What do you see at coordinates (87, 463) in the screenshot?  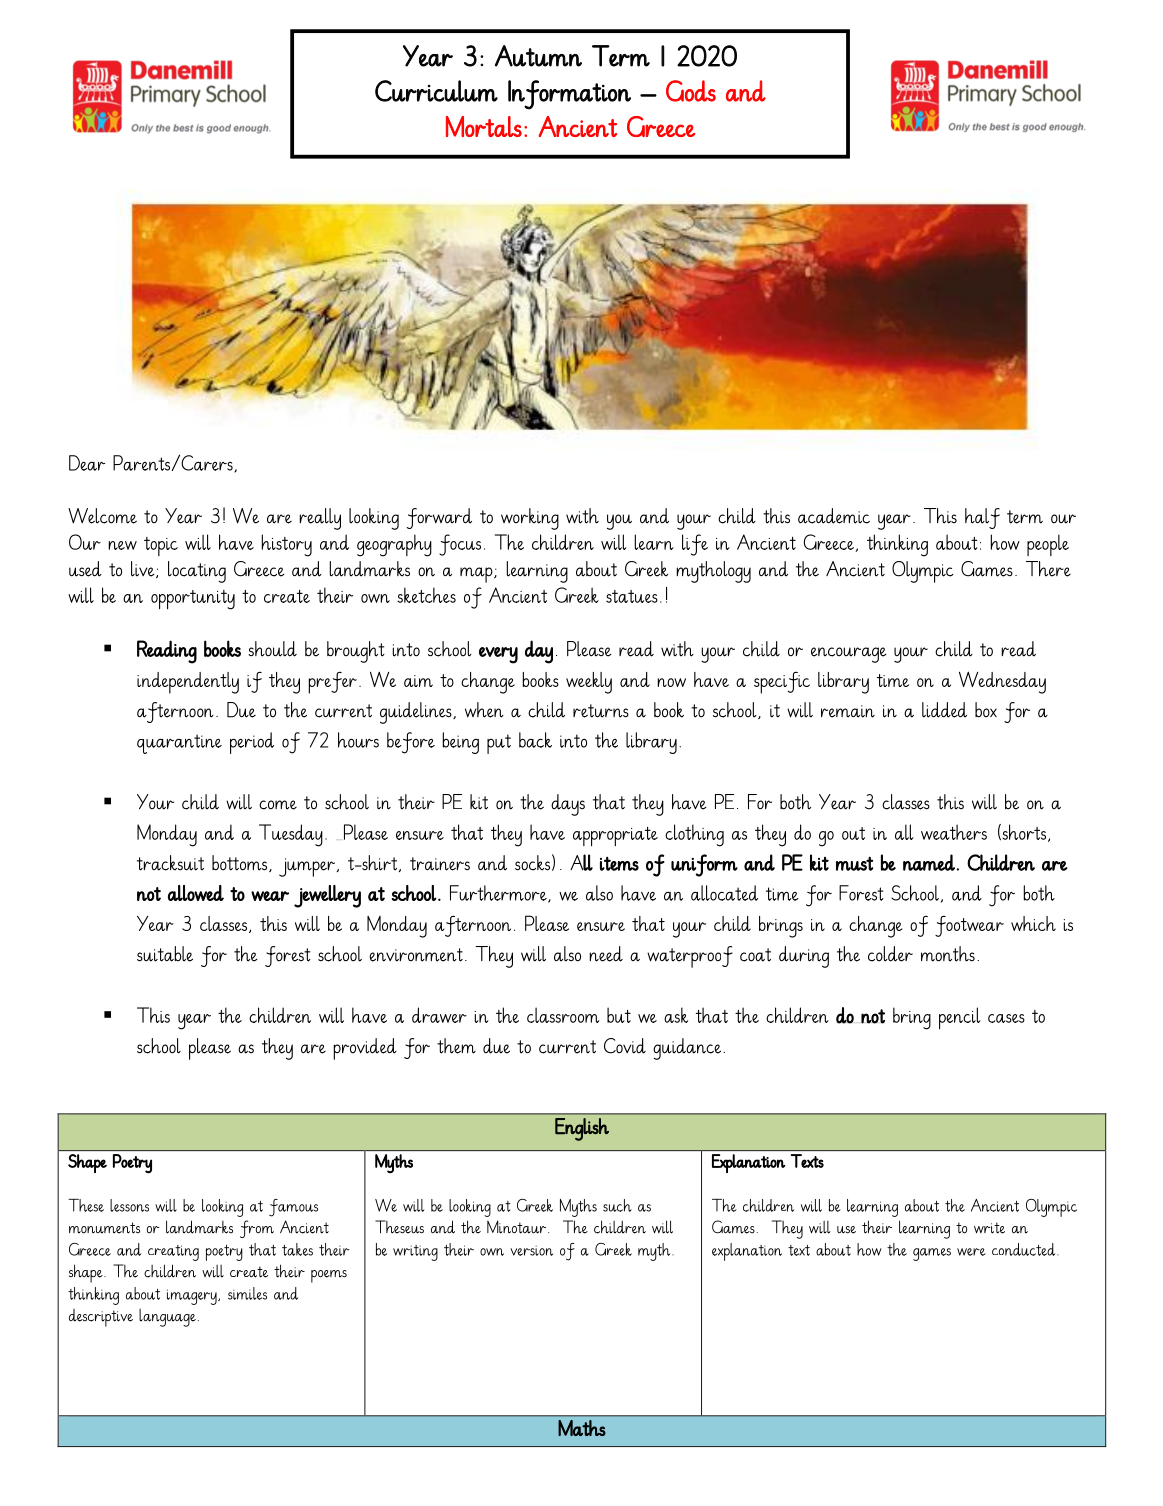 I see `Dear` at bounding box center [87, 463].
